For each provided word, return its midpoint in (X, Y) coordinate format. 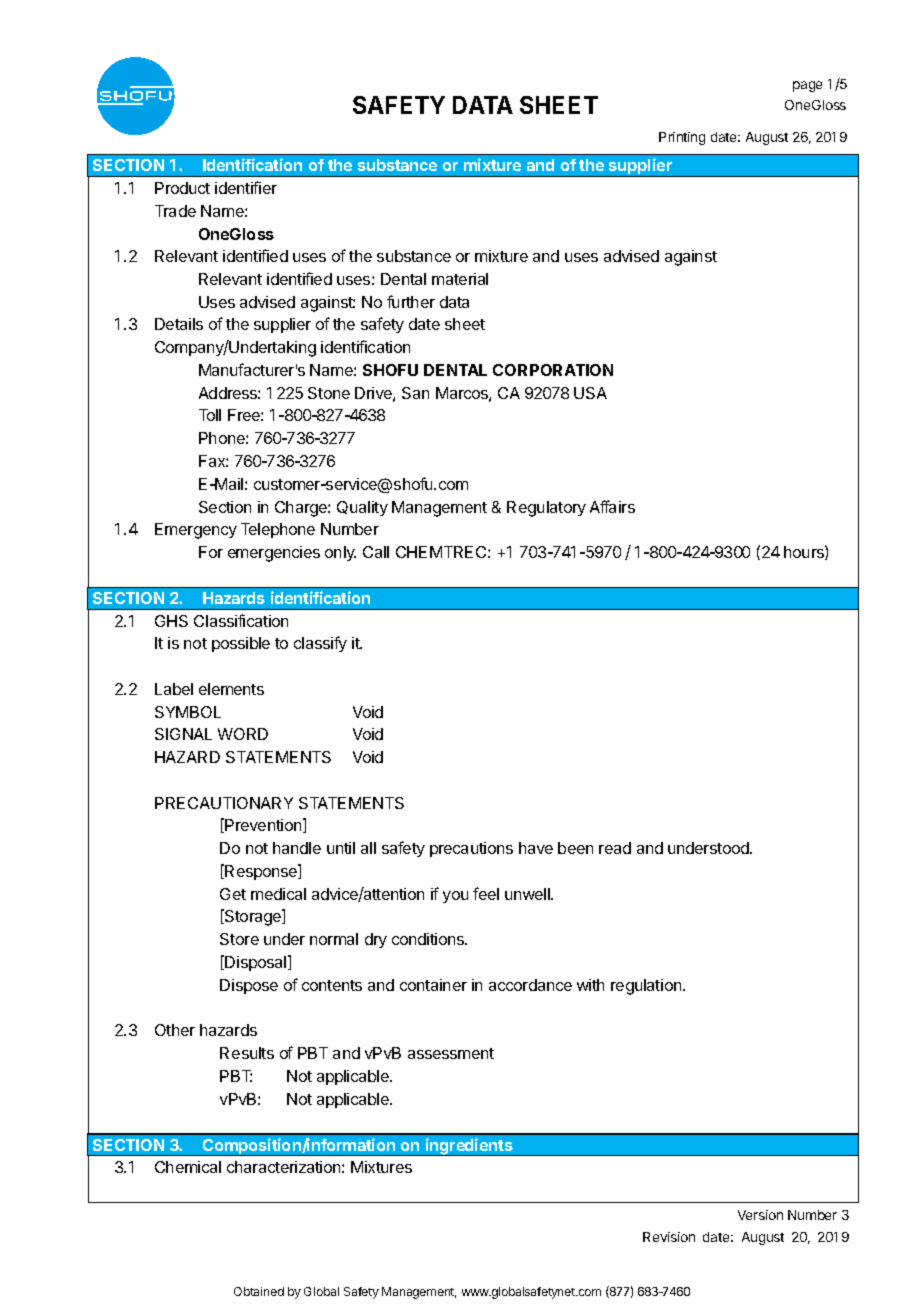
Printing (682, 138)
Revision (669, 1237)
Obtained (259, 1291)
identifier (246, 187)
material (460, 279)
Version (760, 1215)
